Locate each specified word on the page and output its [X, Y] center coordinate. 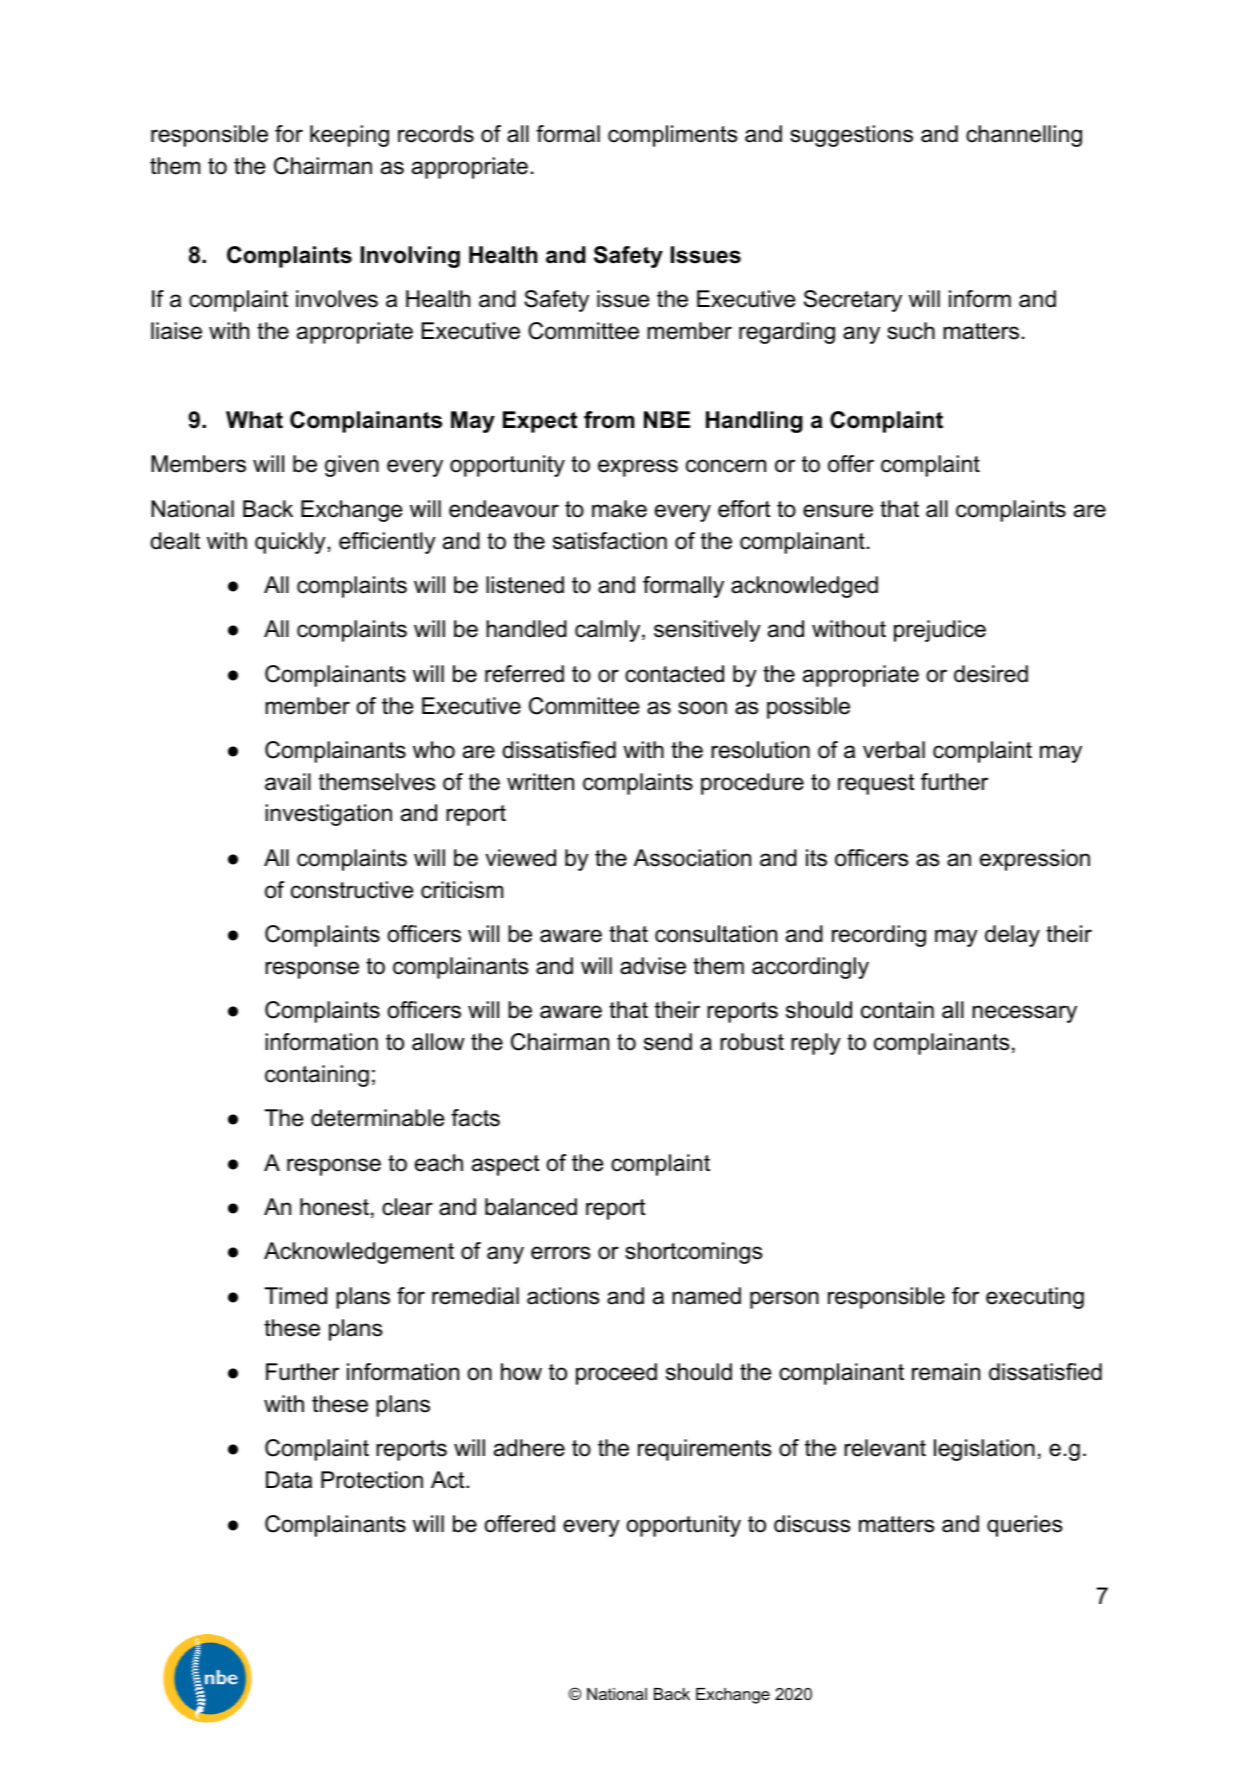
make [619, 509]
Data [289, 1480]
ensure [838, 511]
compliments [673, 136]
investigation [328, 815]
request [876, 784]
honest [334, 1207]
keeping [349, 136]
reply [816, 1044]
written [540, 782]
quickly [290, 543]
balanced [531, 1207]
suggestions [851, 136]
